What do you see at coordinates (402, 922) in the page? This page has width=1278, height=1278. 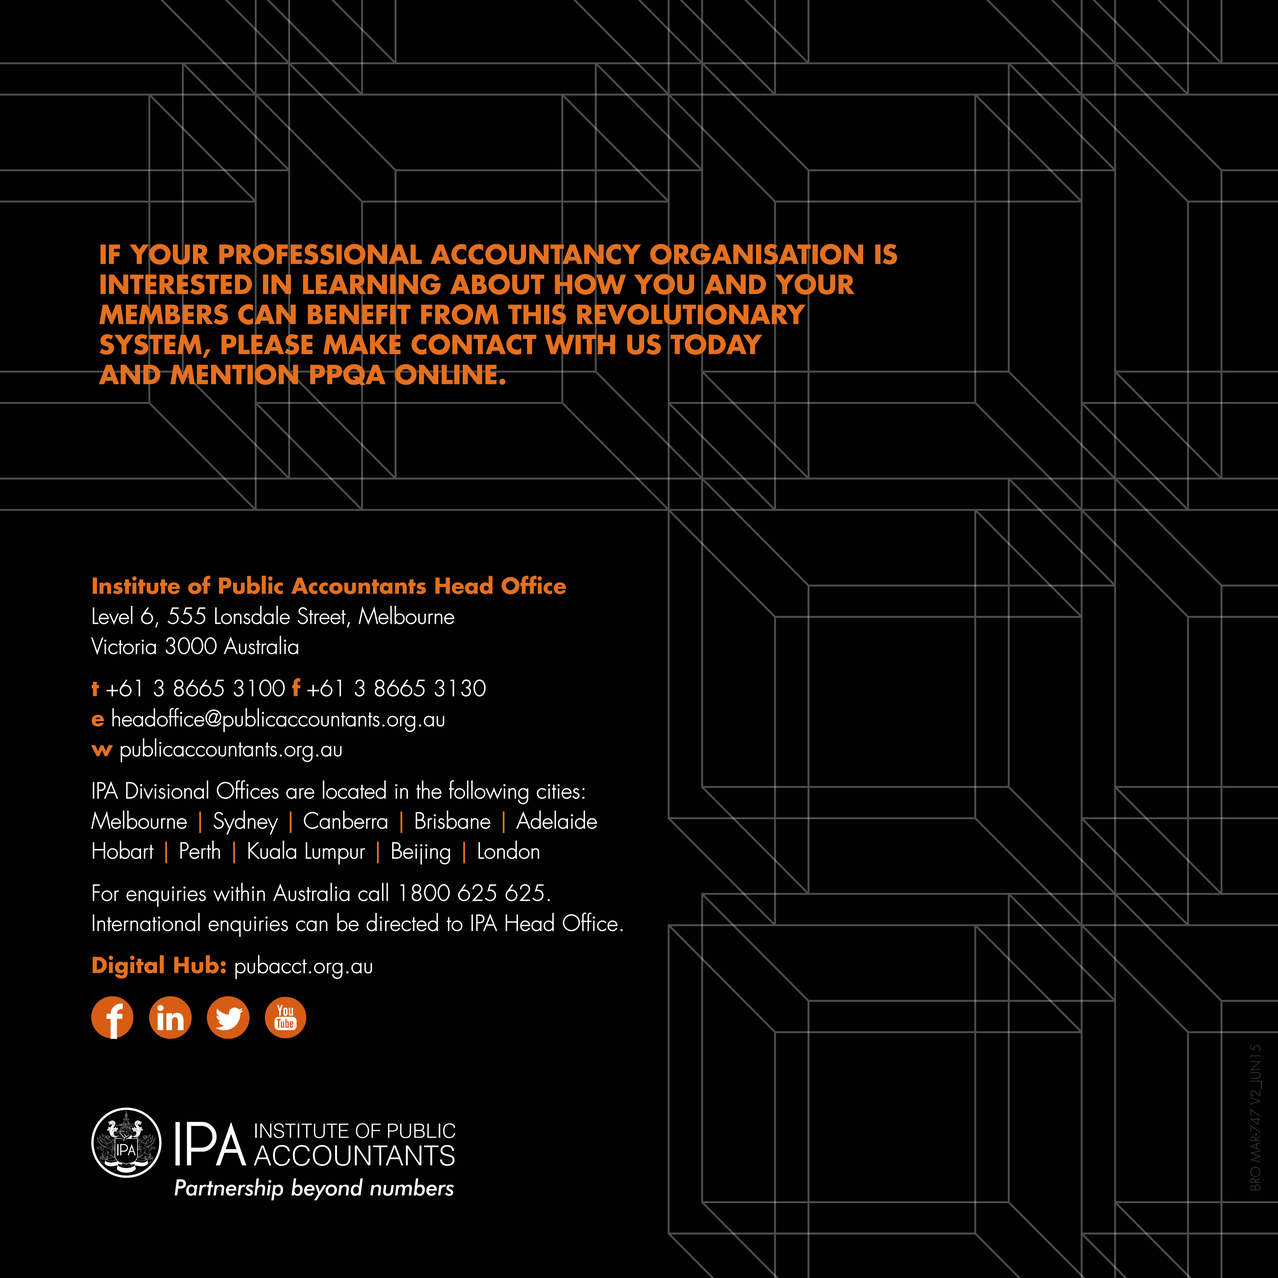 I see `directed` at bounding box center [402, 922].
